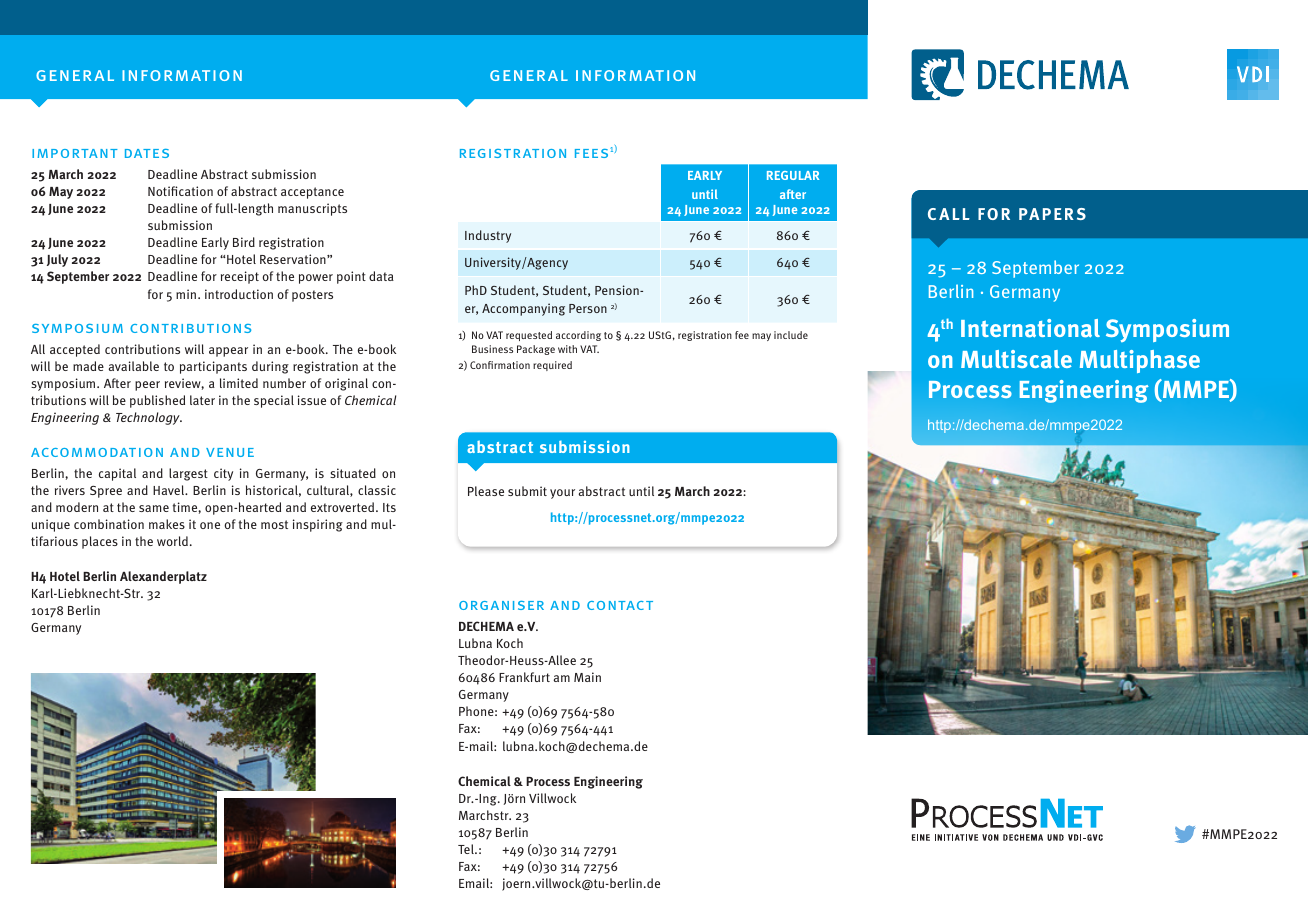 The image size is (1308, 924). I want to click on Technology, so click(149, 418).
